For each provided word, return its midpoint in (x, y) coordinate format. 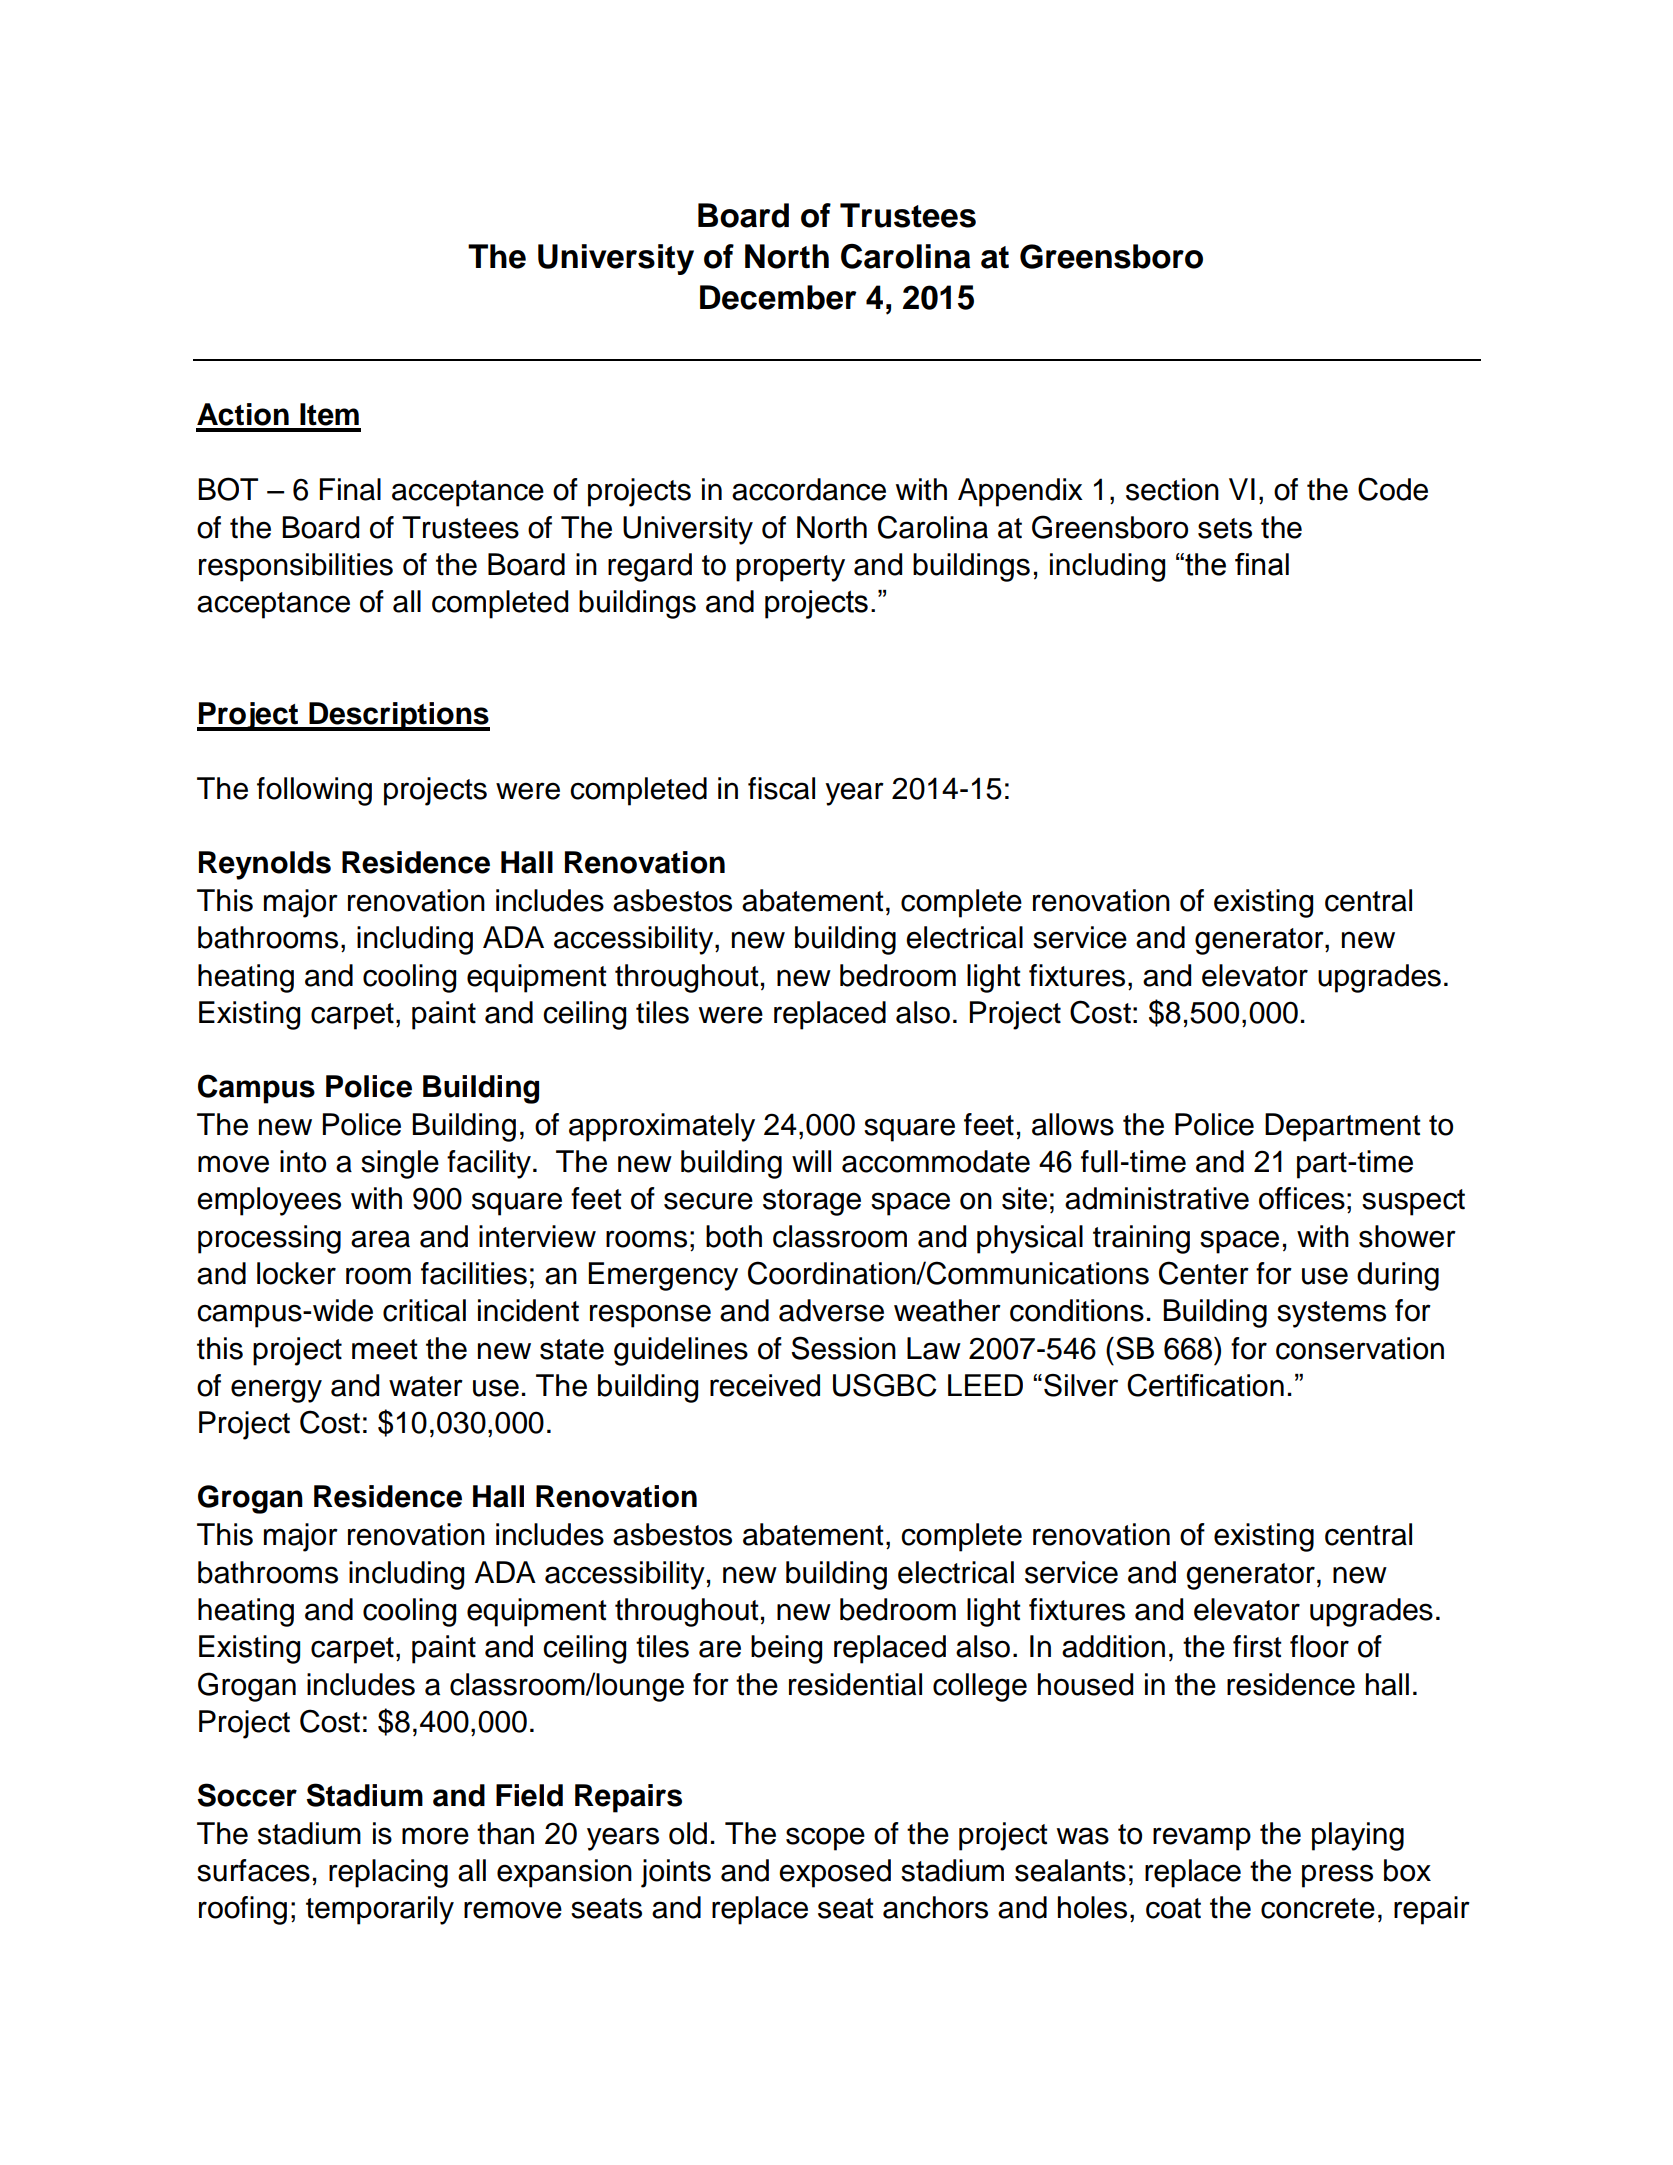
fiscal (781, 788)
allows (1073, 1124)
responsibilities (296, 567)
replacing (388, 1873)
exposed (835, 1873)
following (314, 791)
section (1172, 489)
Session (843, 1348)
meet (385, 1349)
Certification (1205, 1385)
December (778, 297)
